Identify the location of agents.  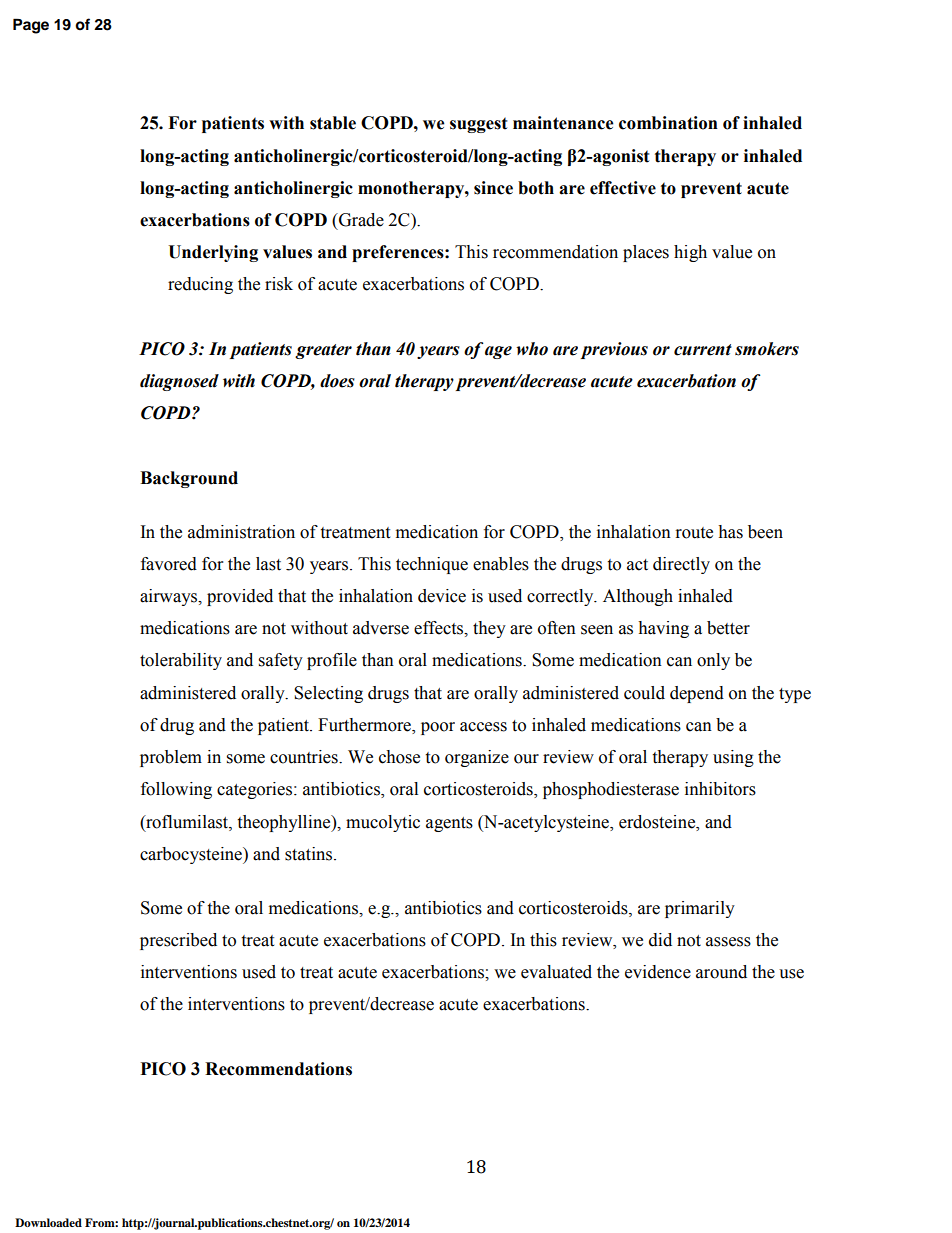
(449, 824).
